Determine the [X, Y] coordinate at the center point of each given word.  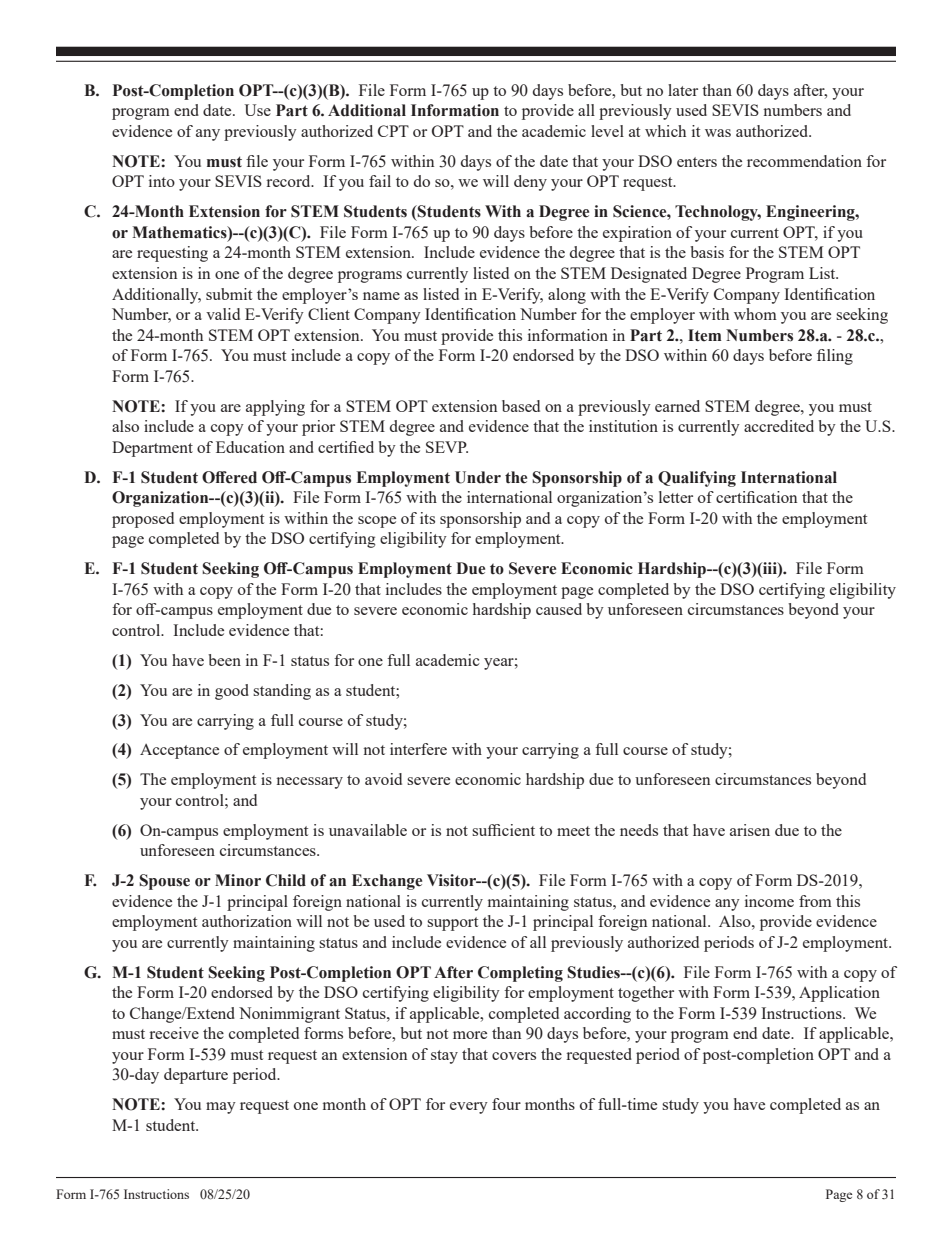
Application [839, 994]
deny [530, 183]
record [289, 181]
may [221, 1108]
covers [514, 1056]
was [718, 133]
